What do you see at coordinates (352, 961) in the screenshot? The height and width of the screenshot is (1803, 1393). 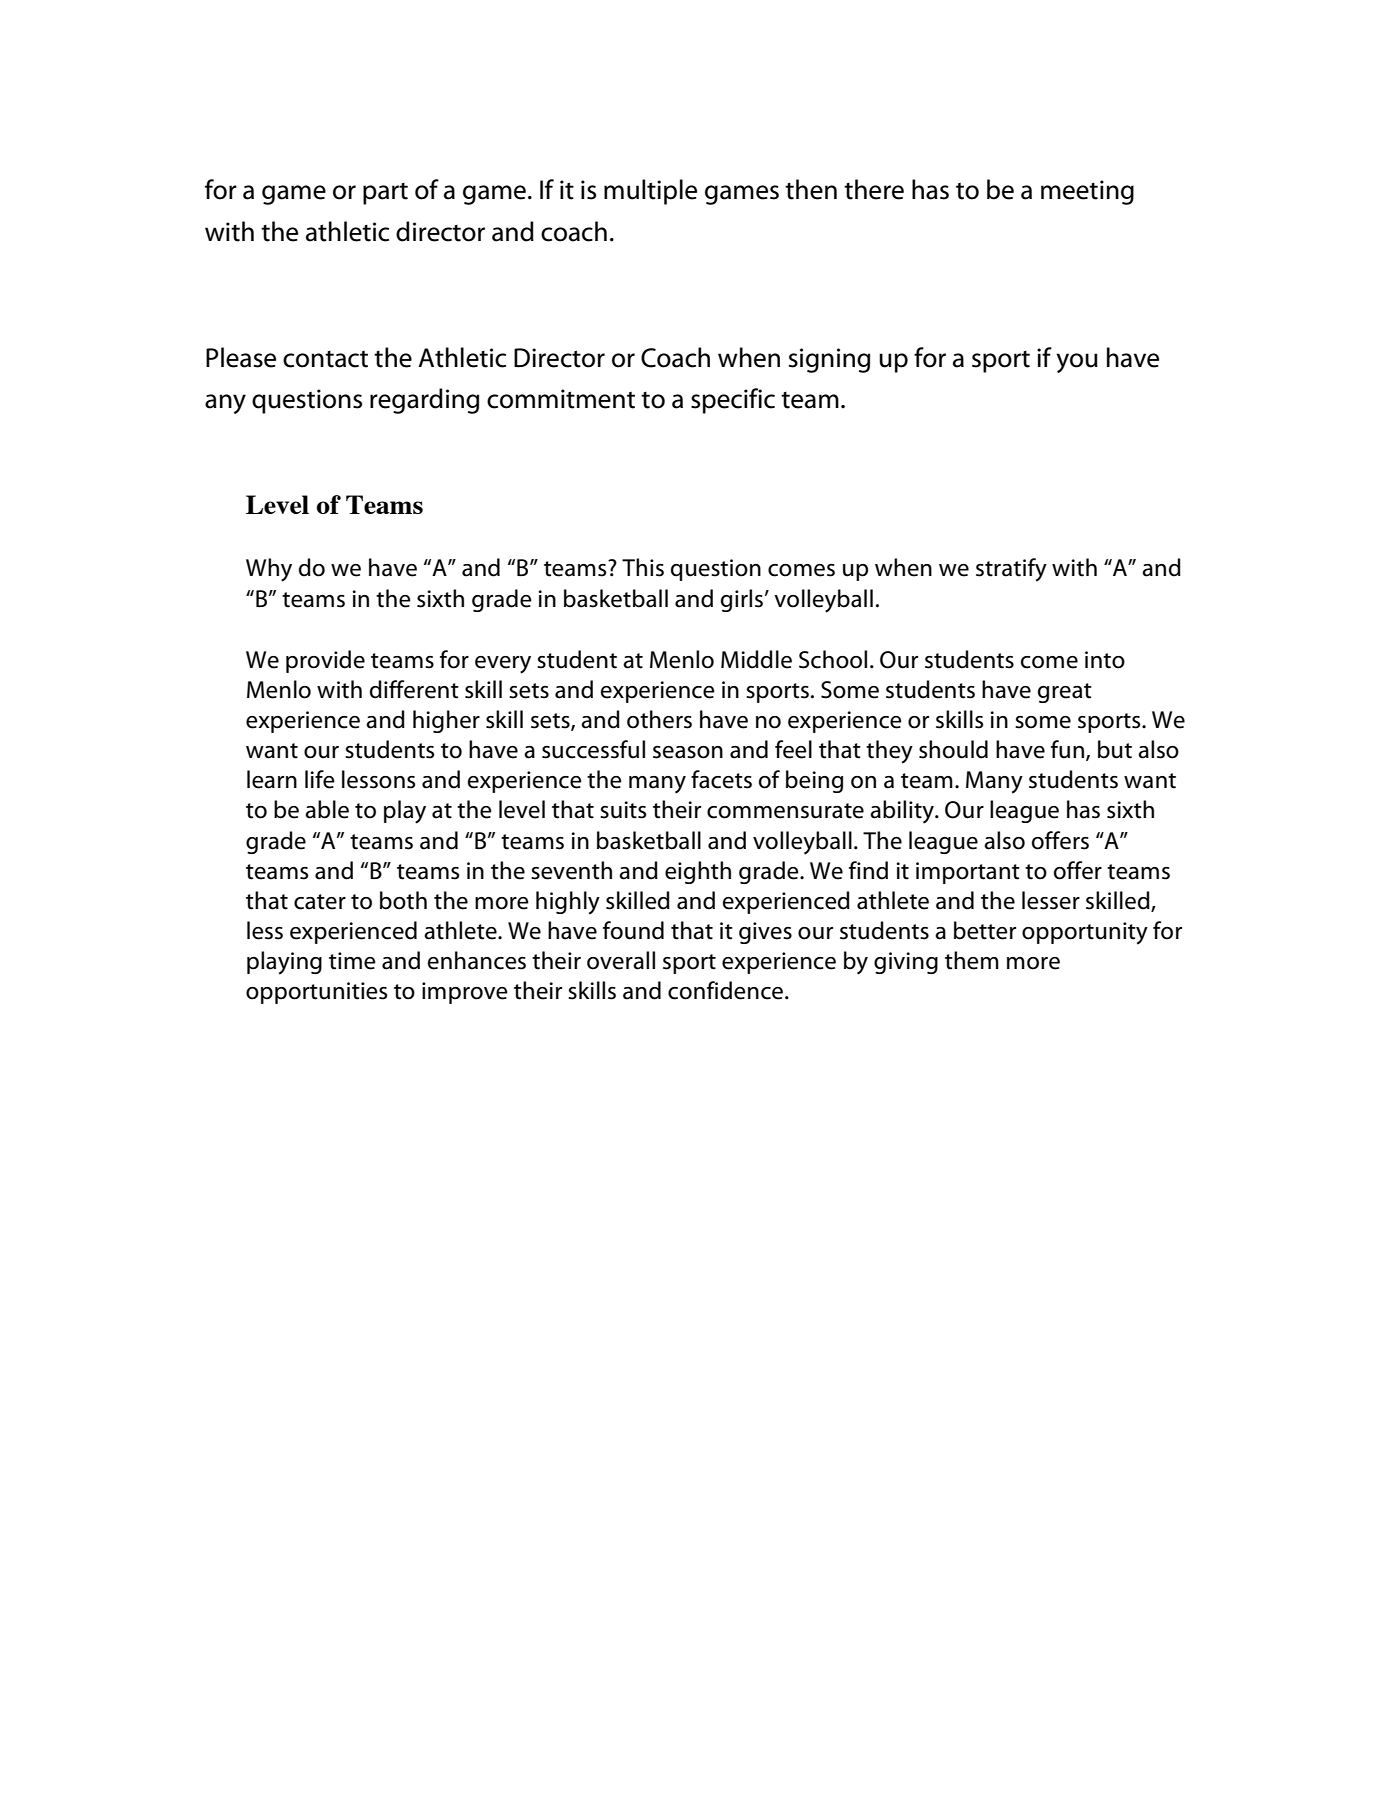 I see `time` at bounding box center [352, 961].
